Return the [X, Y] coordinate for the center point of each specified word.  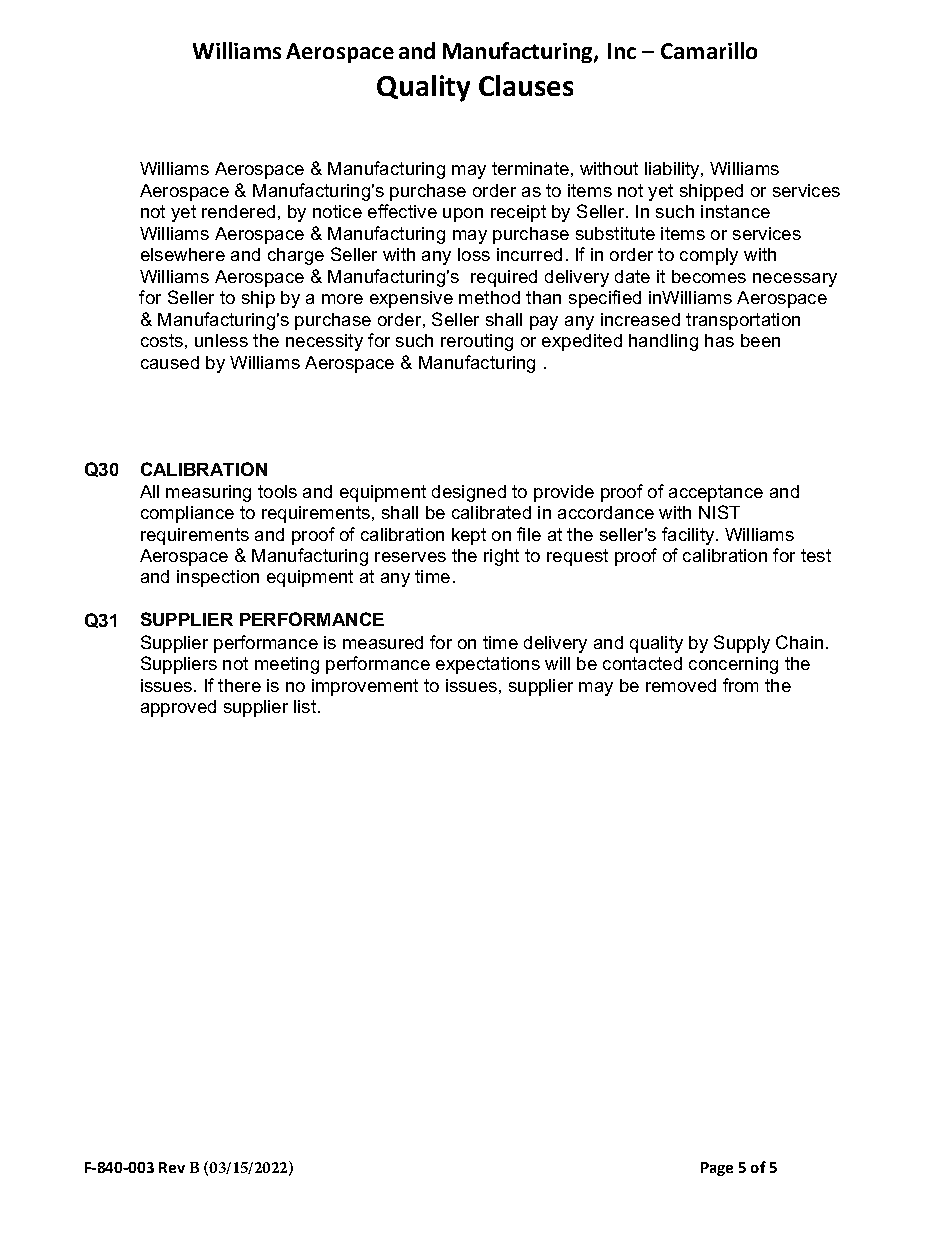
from [740, 685]
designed [469, 493]
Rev [172, 1167]
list [306, 706]
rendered [238, 211]
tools [277, 491]
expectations [488, 665]
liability [673, 170]
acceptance [716, 493]
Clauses [526, 85]
